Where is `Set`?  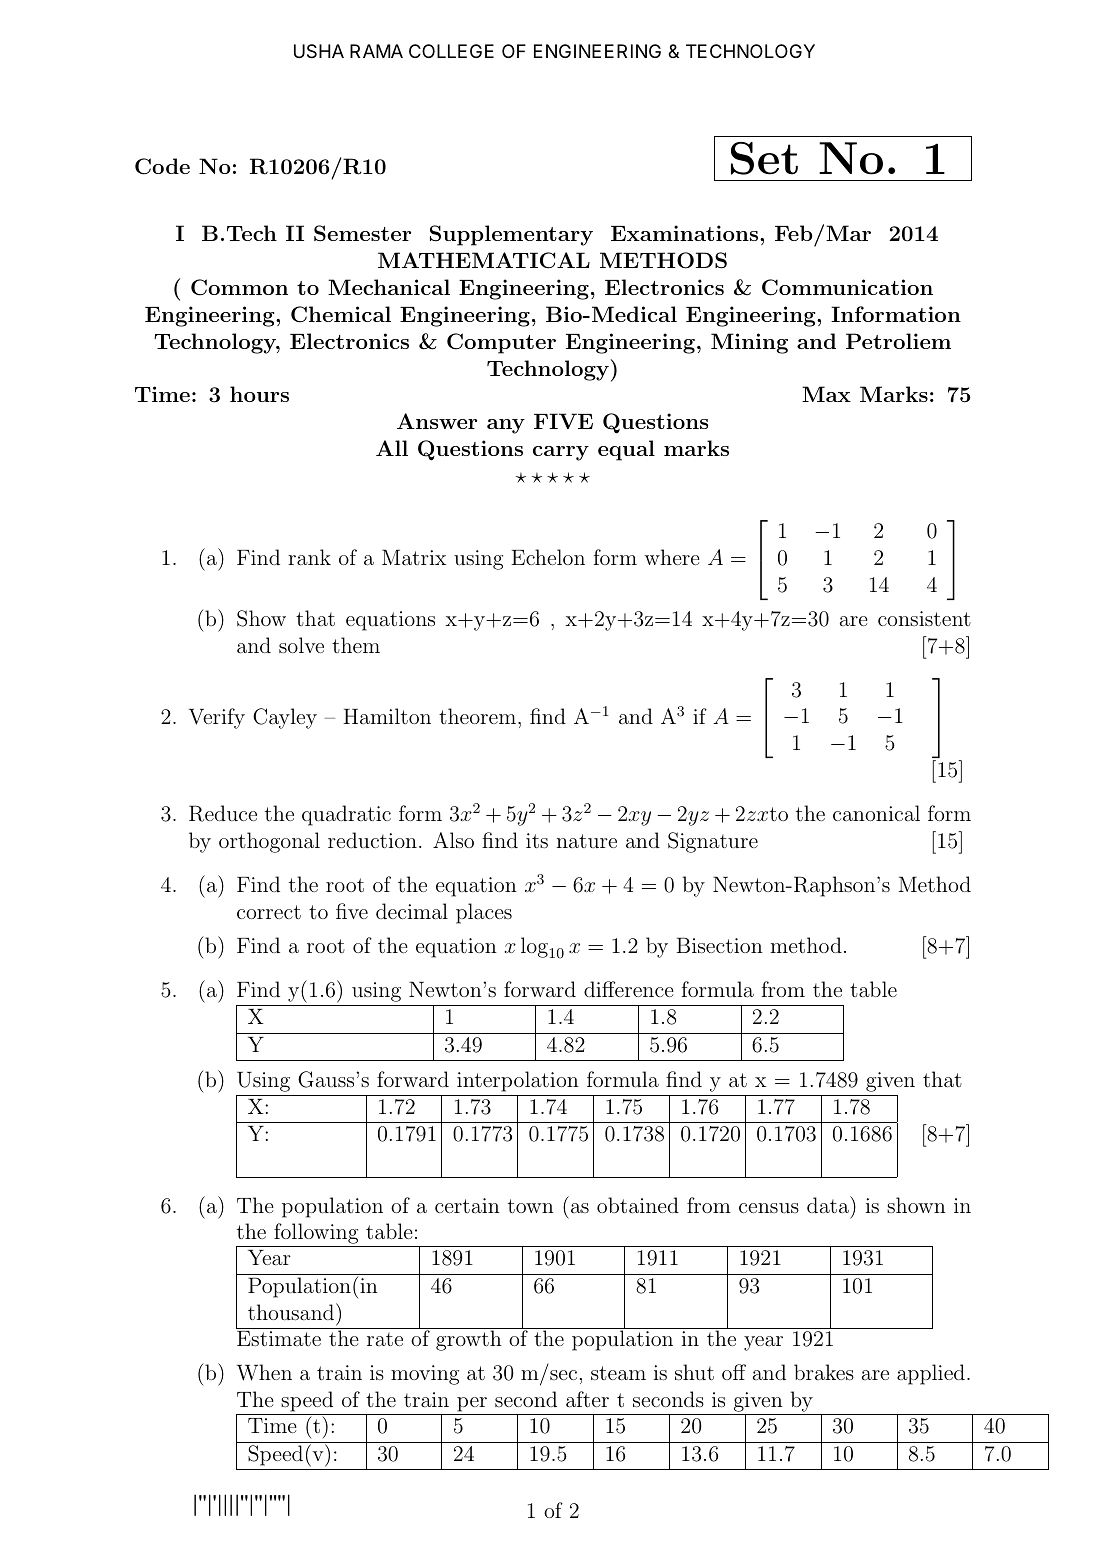
Set is located at coordinates (764, 158).
